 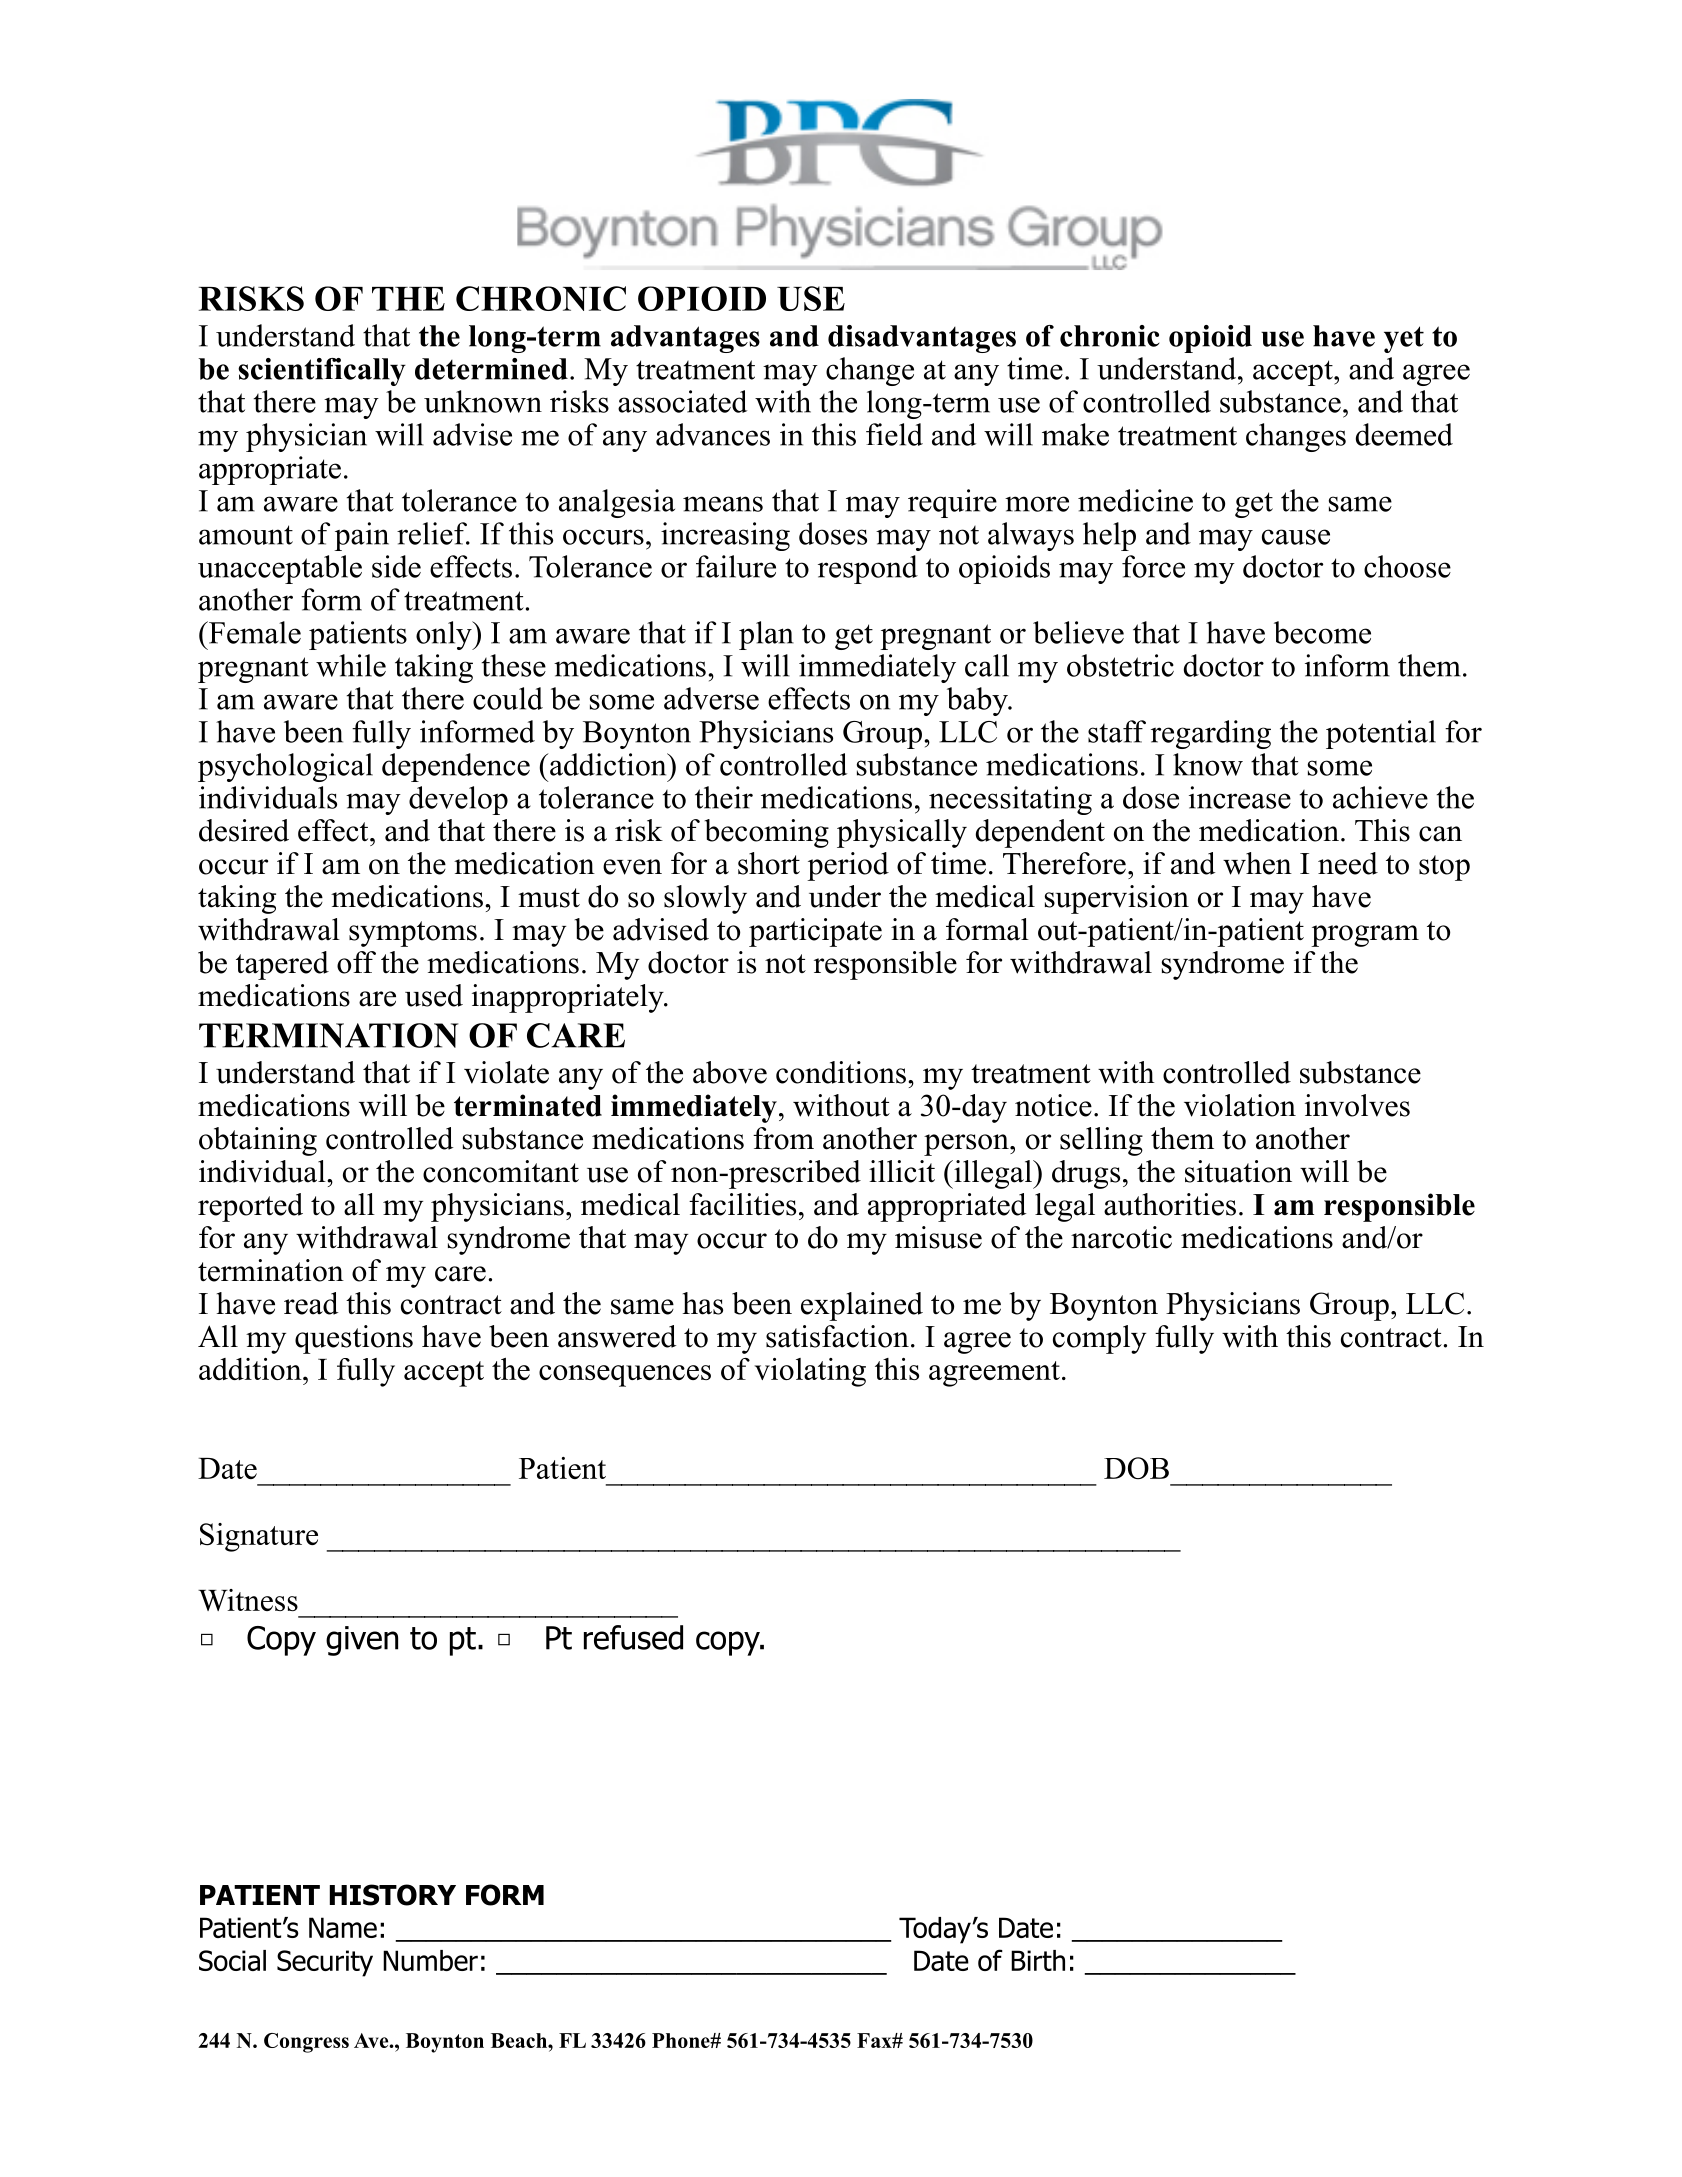 What do you see at coordinates (1404, 434) in the image?
I see `deemed` at bounding box center [1404, 434].
